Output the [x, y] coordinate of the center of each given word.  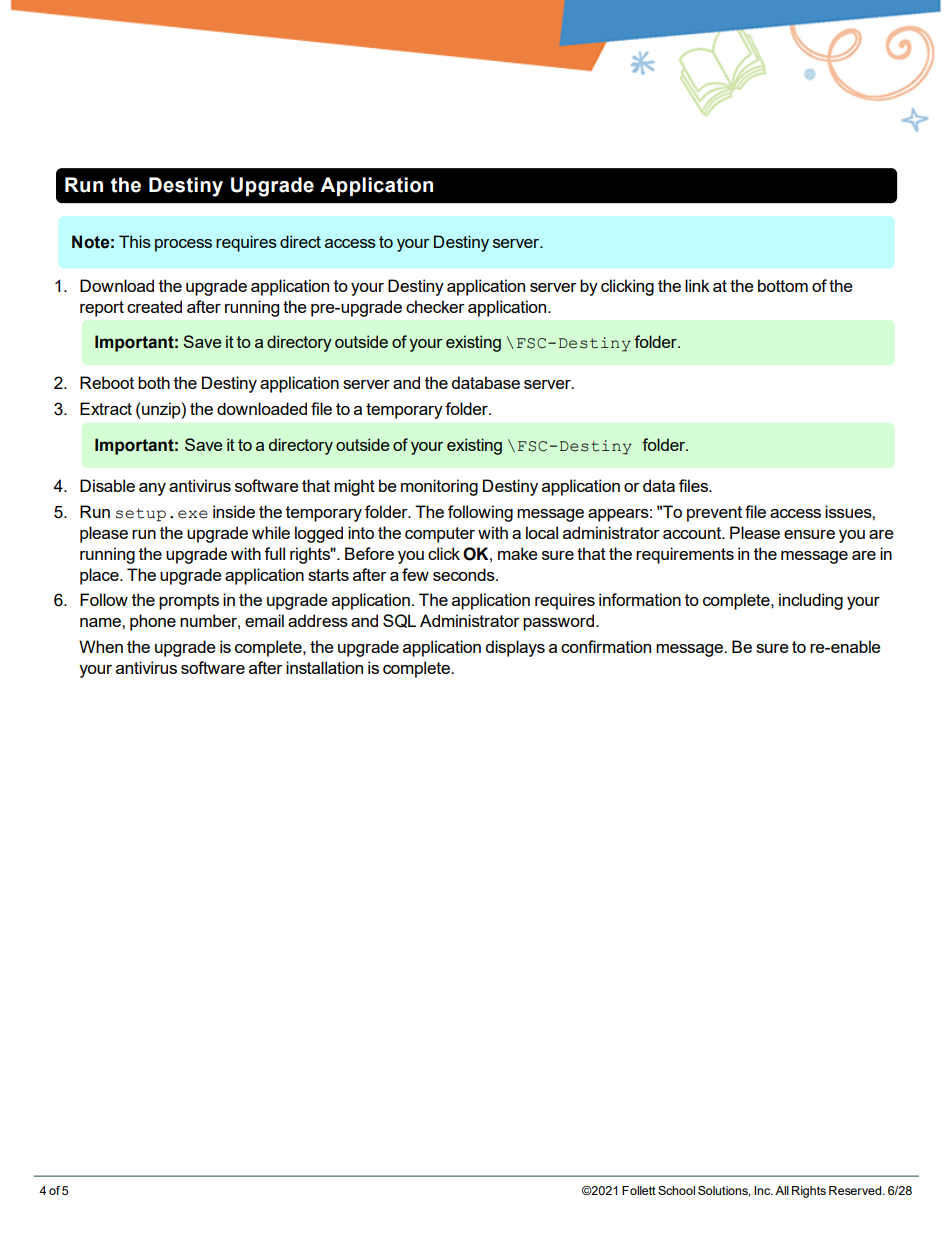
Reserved [856, 1190]
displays [515, 648]
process [183, 245]
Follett [639, 1190]
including [811, 601]
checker [435, 306]
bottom [783, 285]
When [101, 646]
